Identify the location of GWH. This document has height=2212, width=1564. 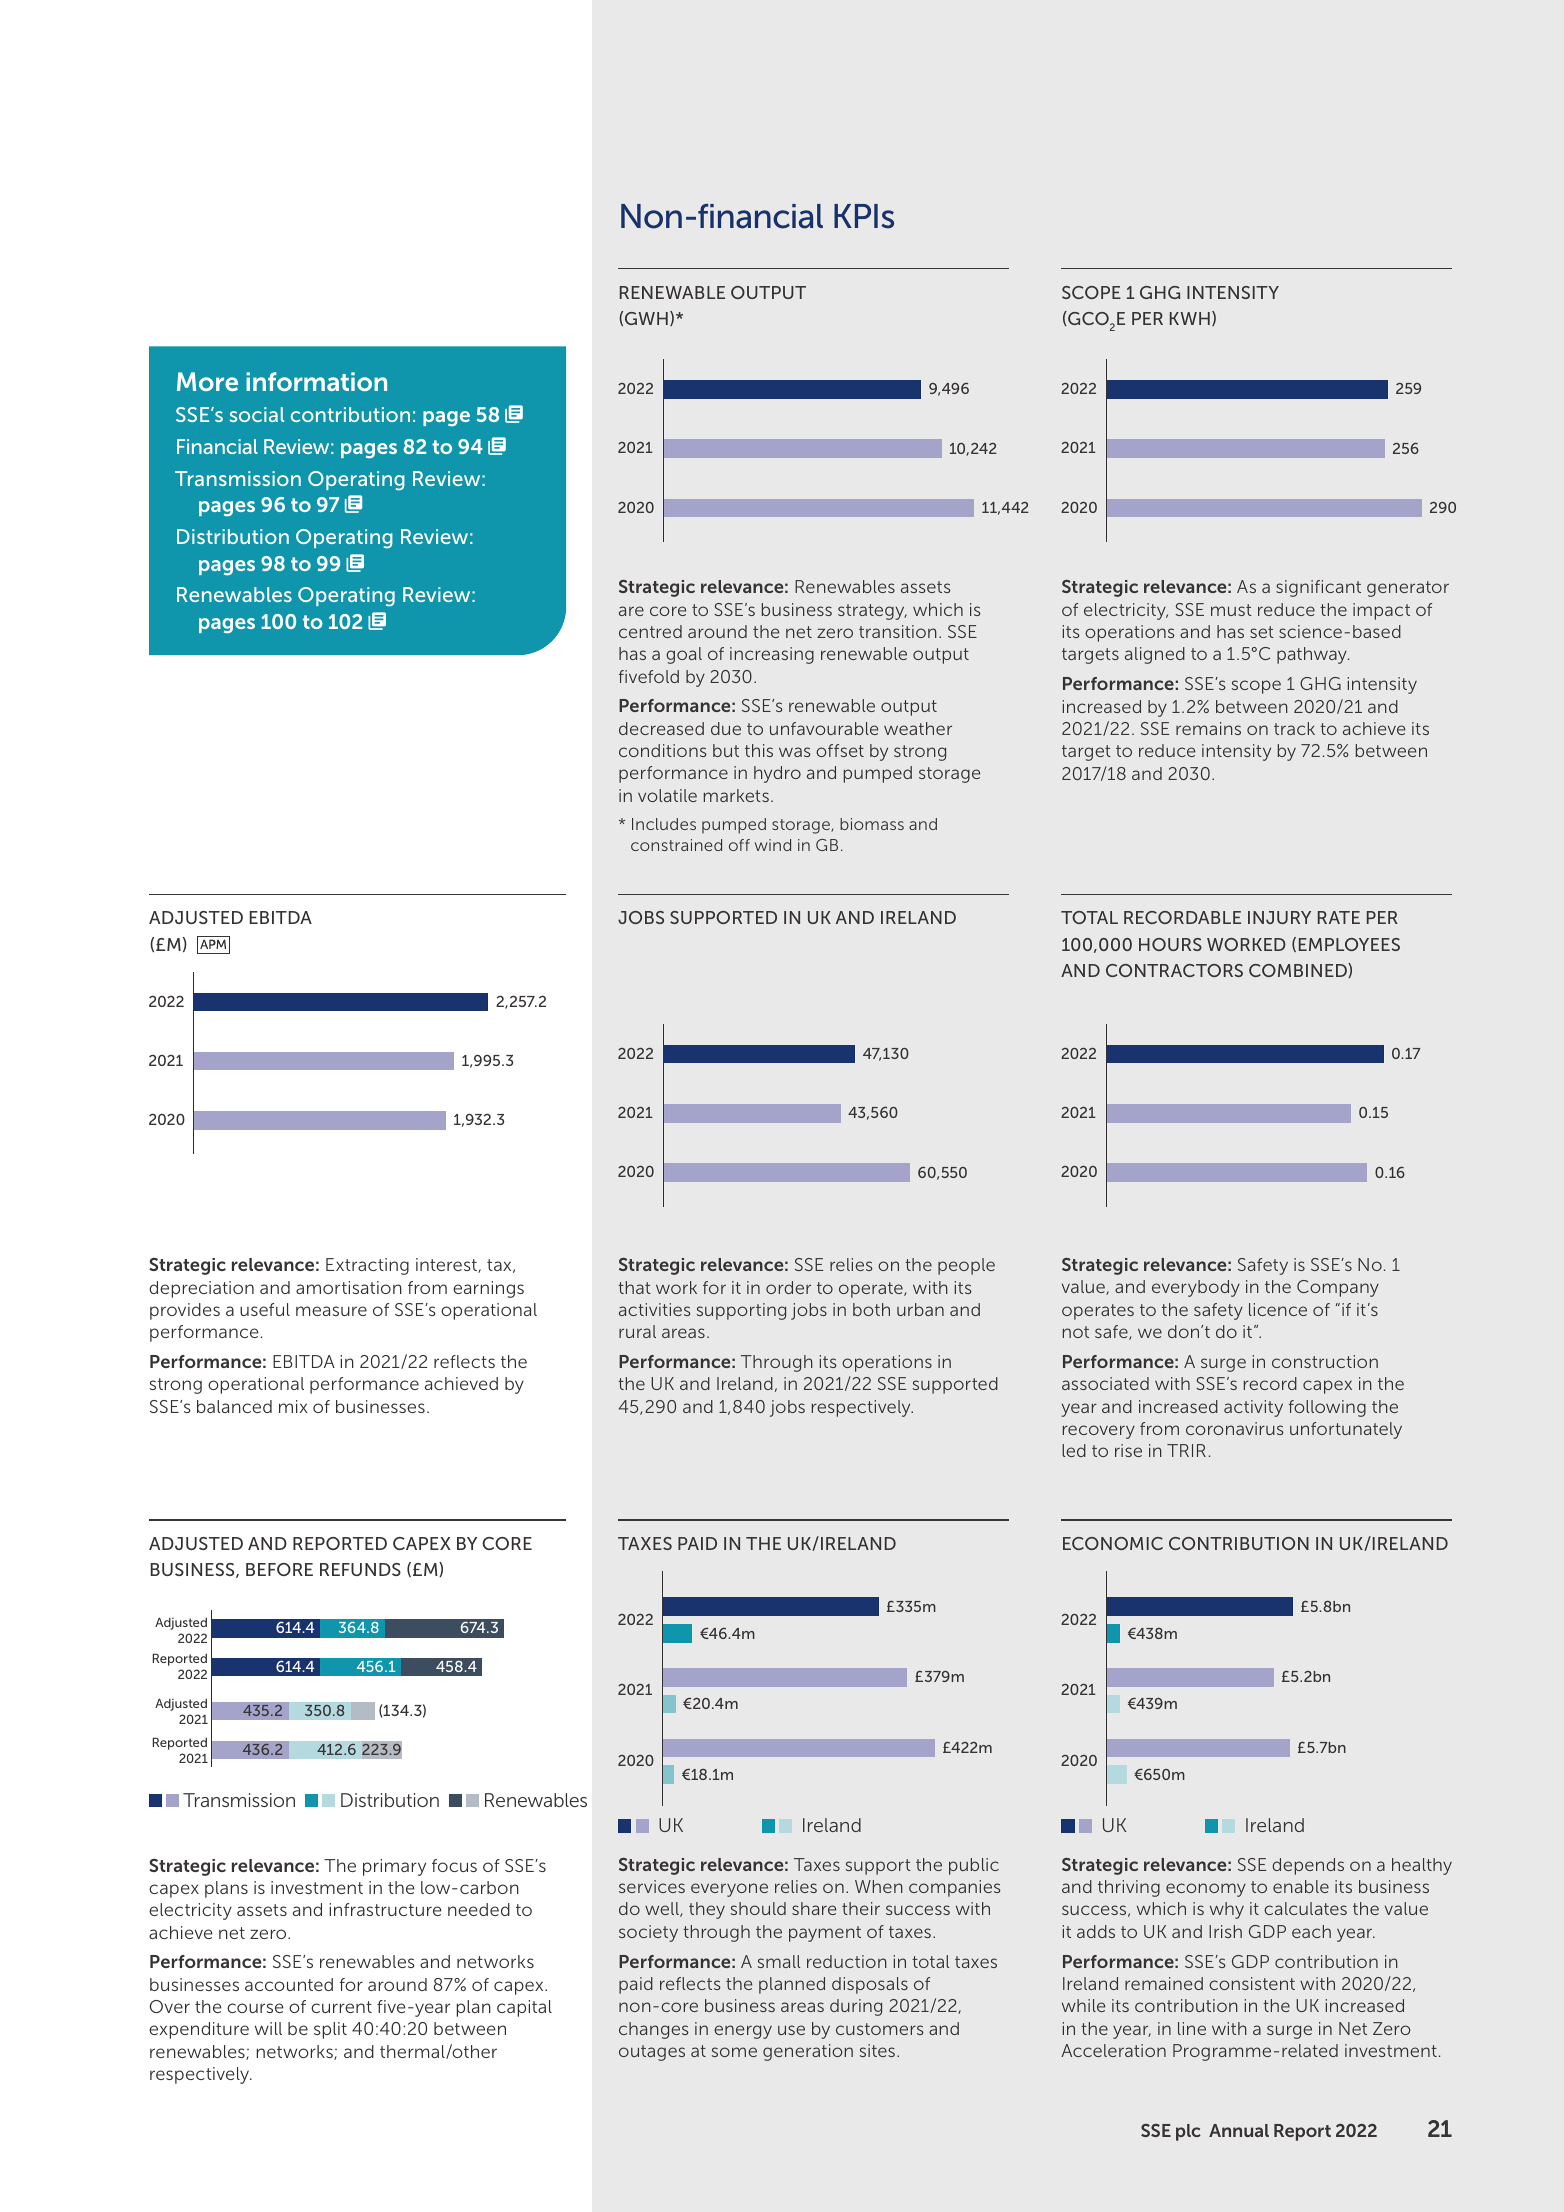
(646, 318).
